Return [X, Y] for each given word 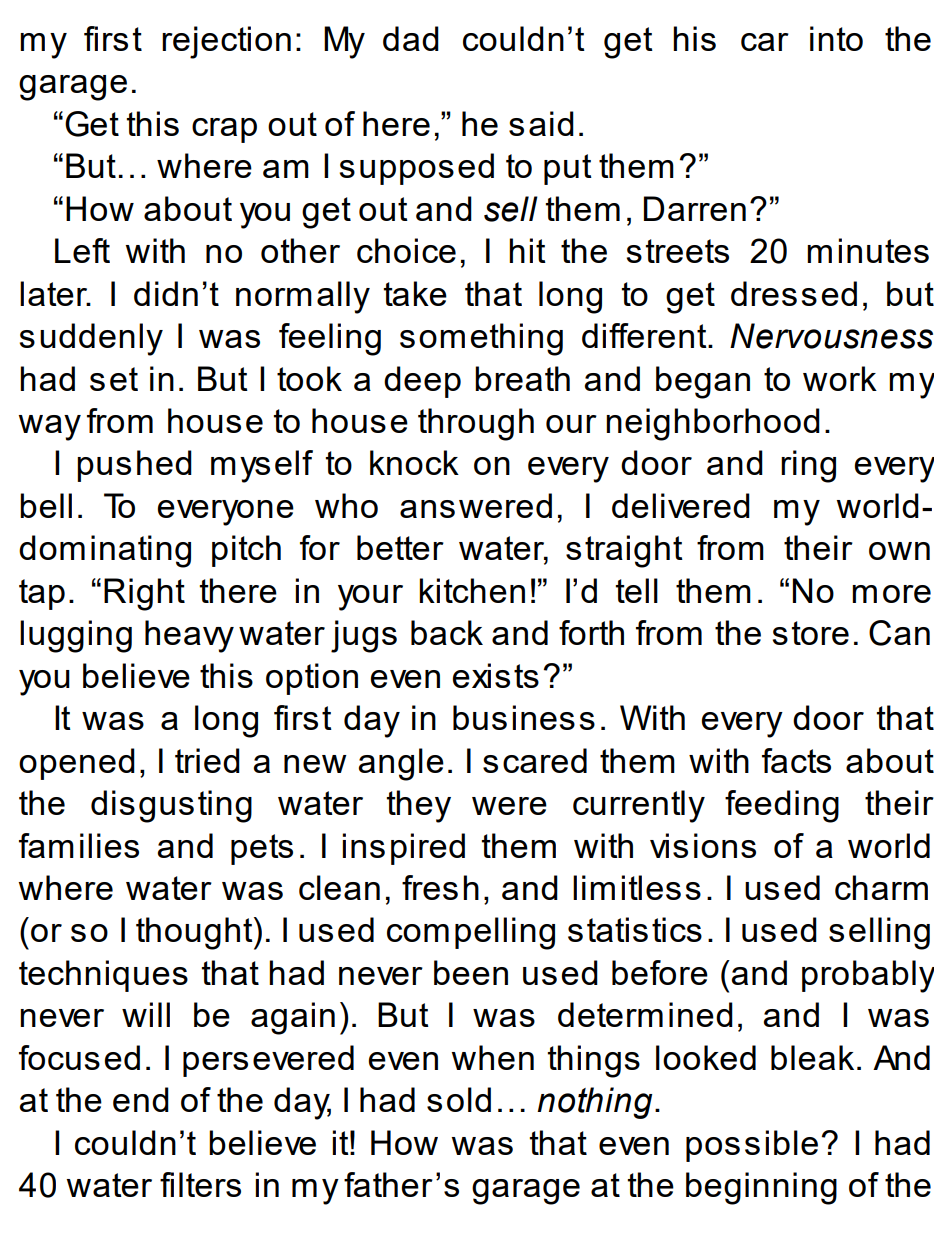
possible [752, 1146]
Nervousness [831, 336]
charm [881, 887]
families [79, 845]
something [481, 339]
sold [459, 1099]
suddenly [91, 339]
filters [200, 1184]
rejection [226, 42]
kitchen [472, 590]
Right [144, 594]
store [811, 633]
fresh [440, 887]
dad [411, 38]
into [836, 38]
